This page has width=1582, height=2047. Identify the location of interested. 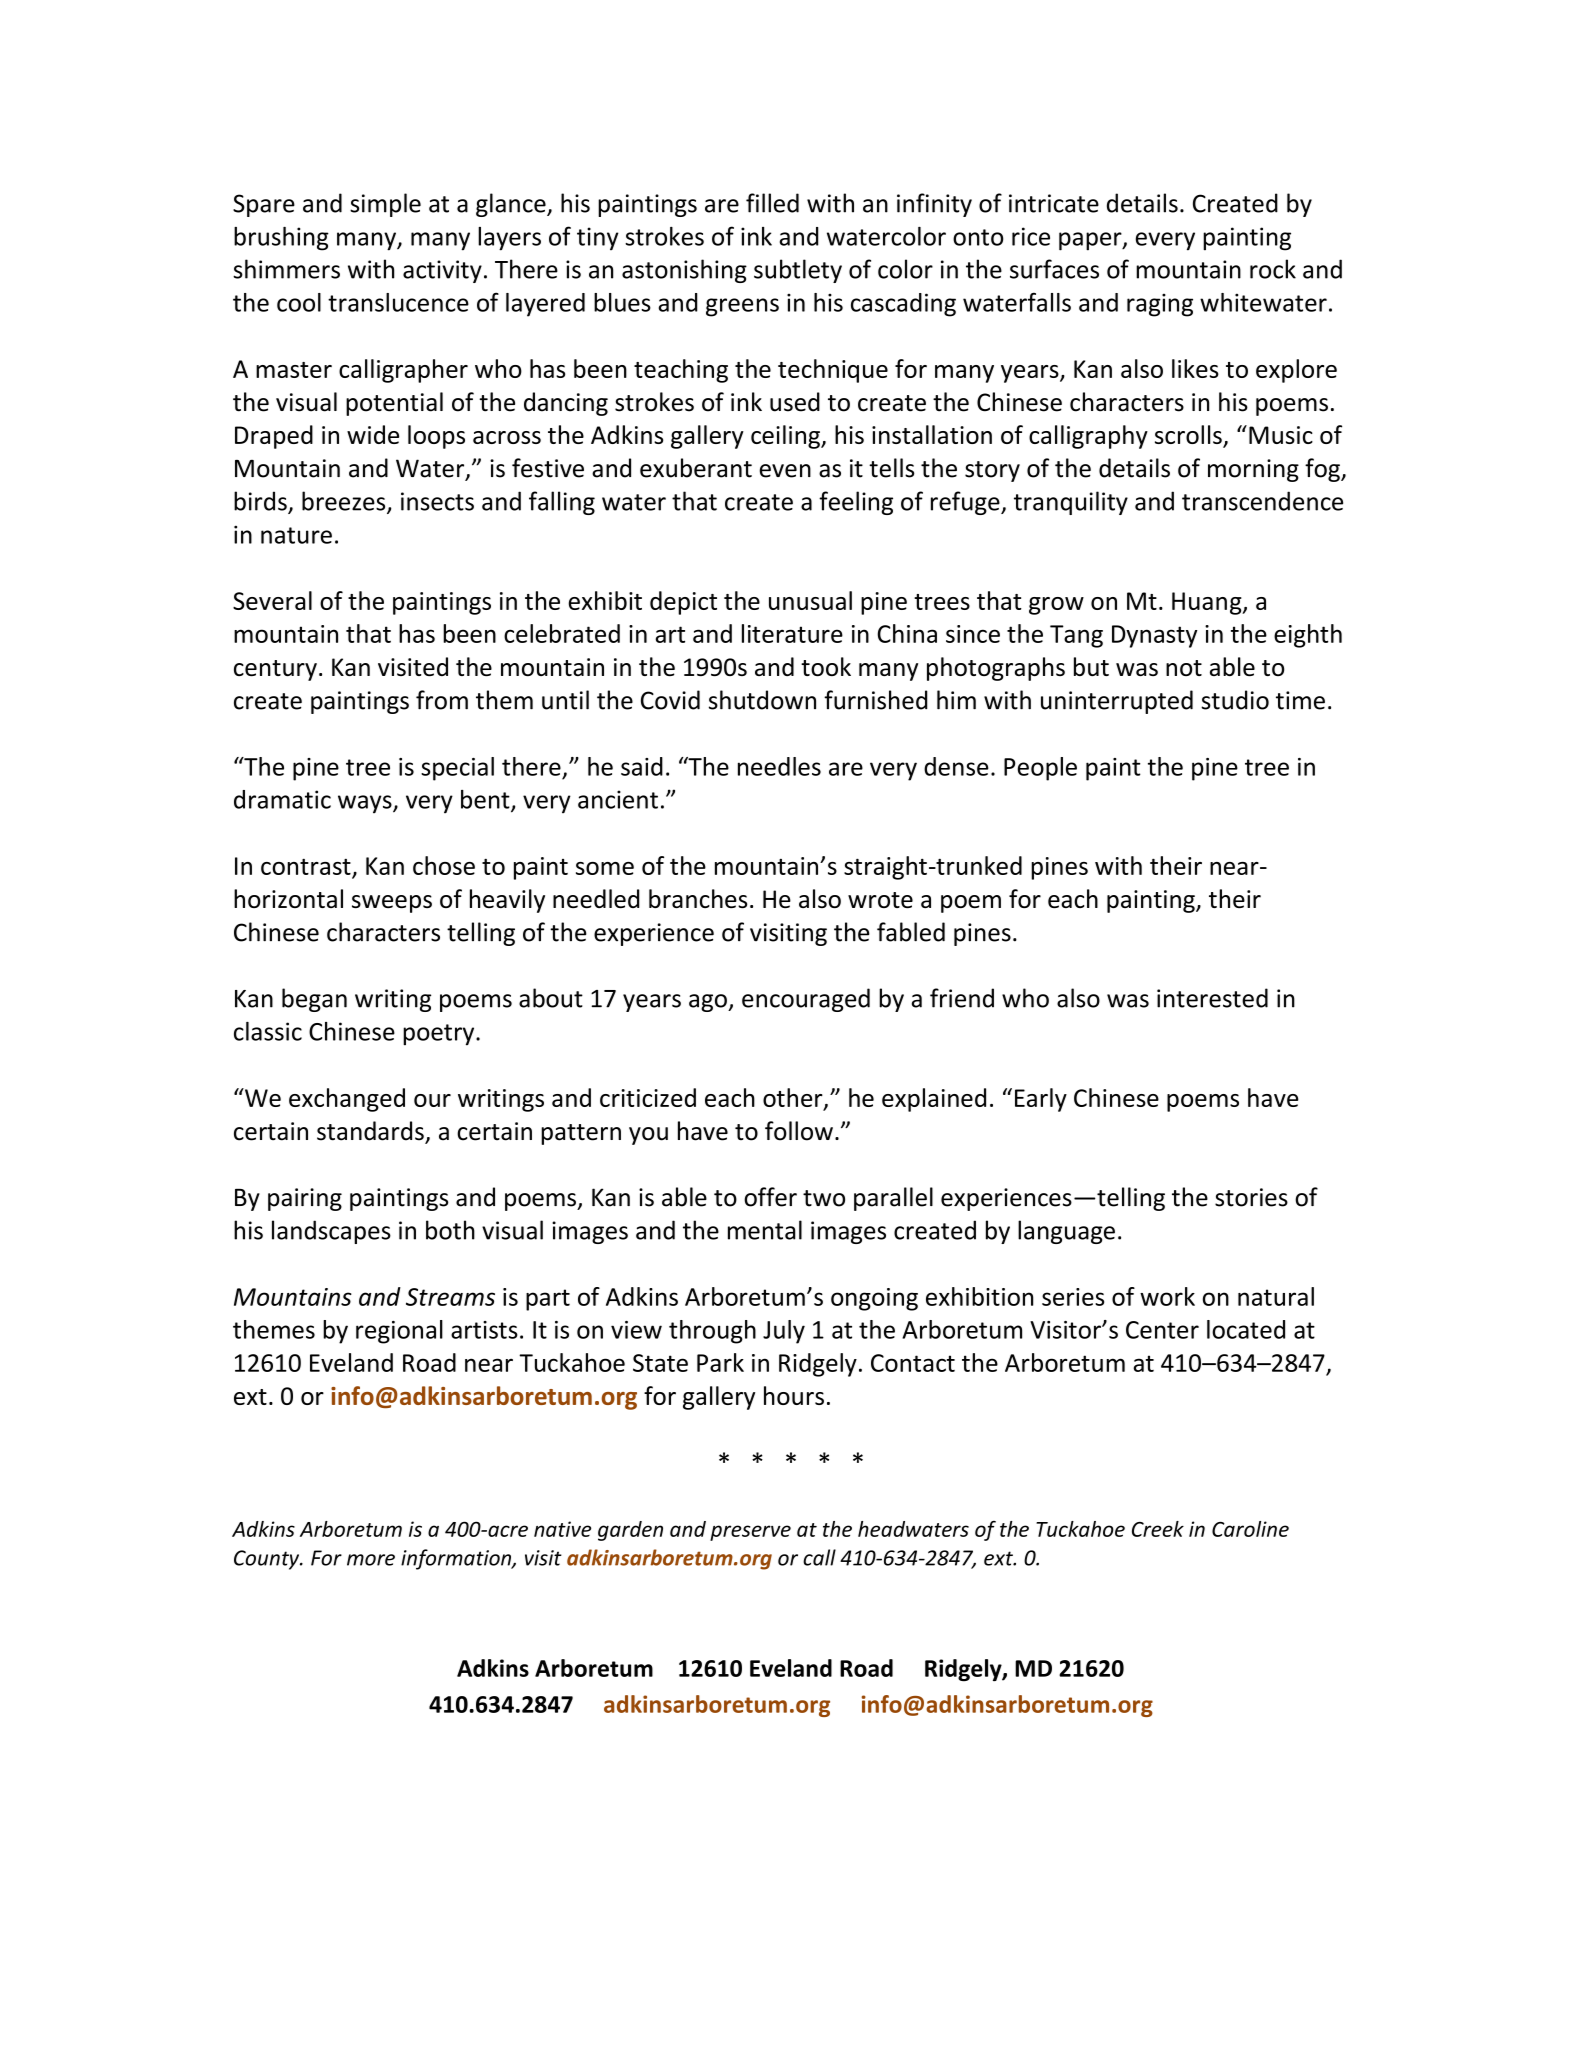
(1212, 998).
